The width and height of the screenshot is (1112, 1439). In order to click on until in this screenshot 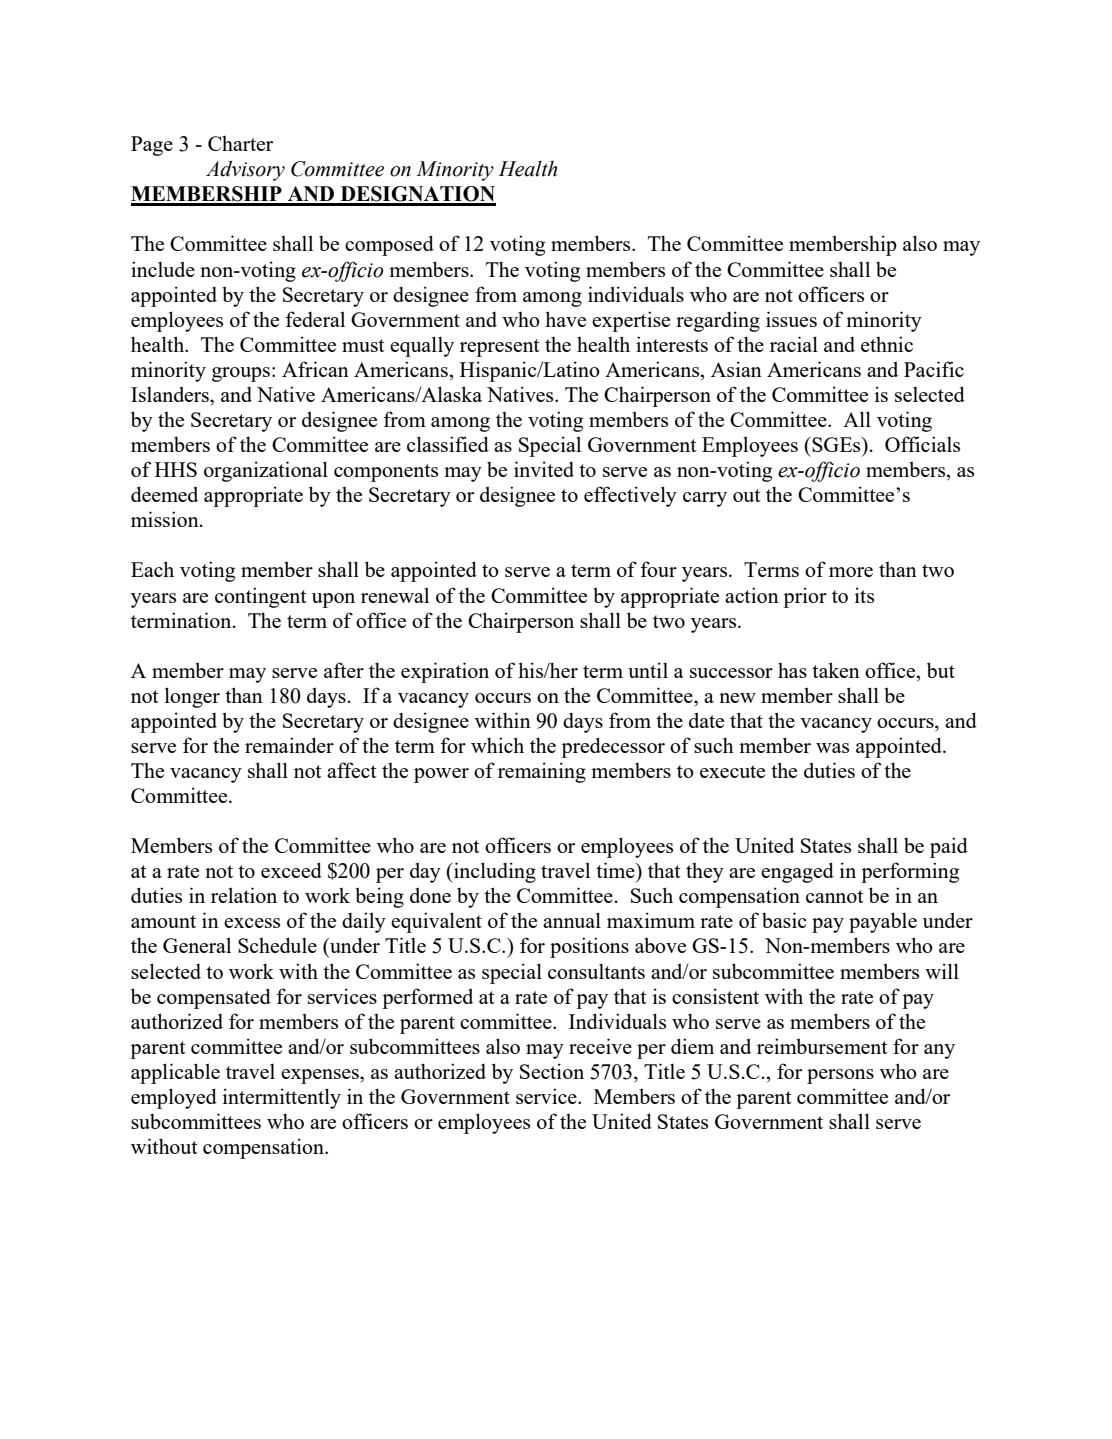, I will do `click(648, 670)`.
